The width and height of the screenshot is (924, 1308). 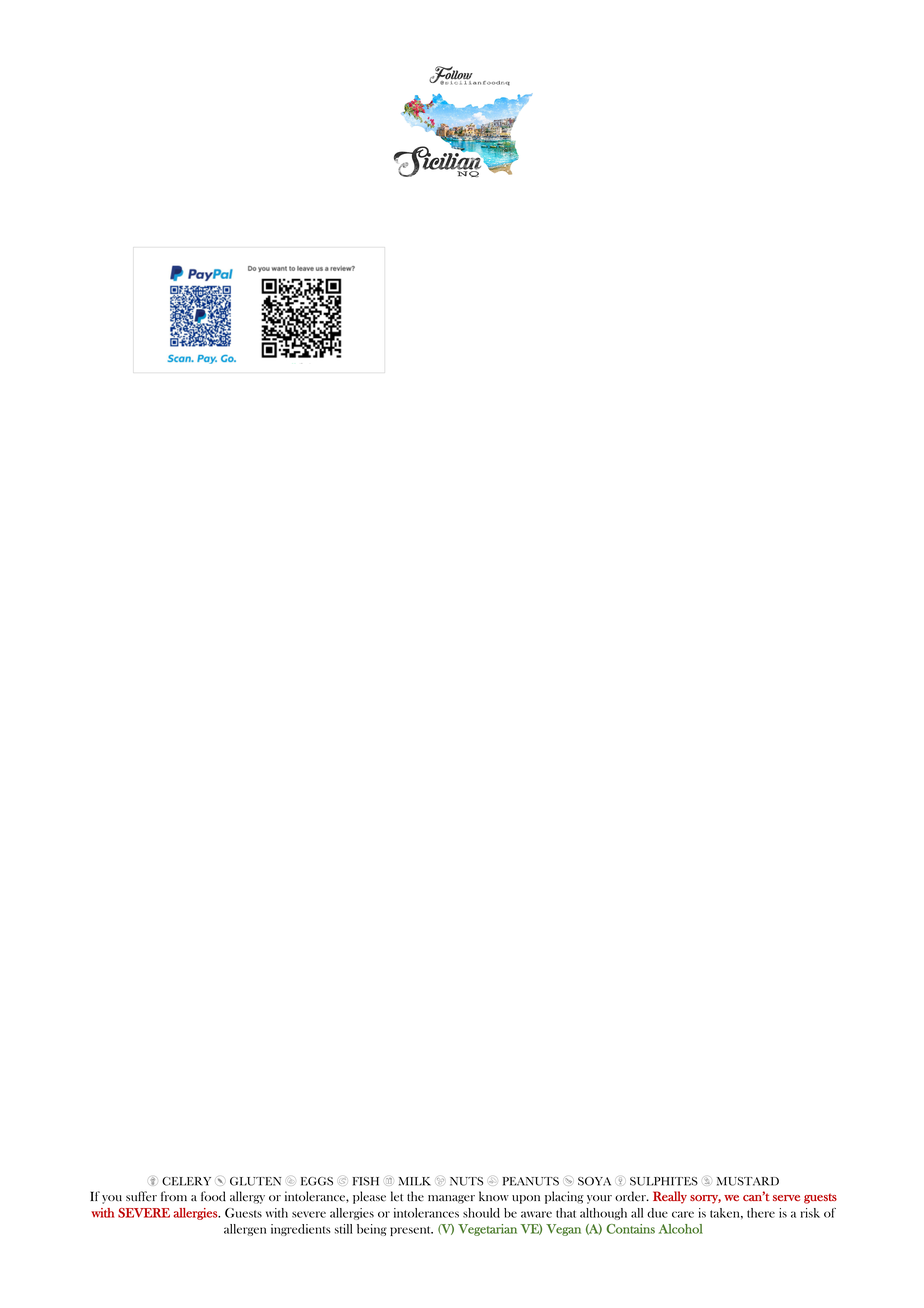 I want to click on serve, so click(x=786, y=1198).
